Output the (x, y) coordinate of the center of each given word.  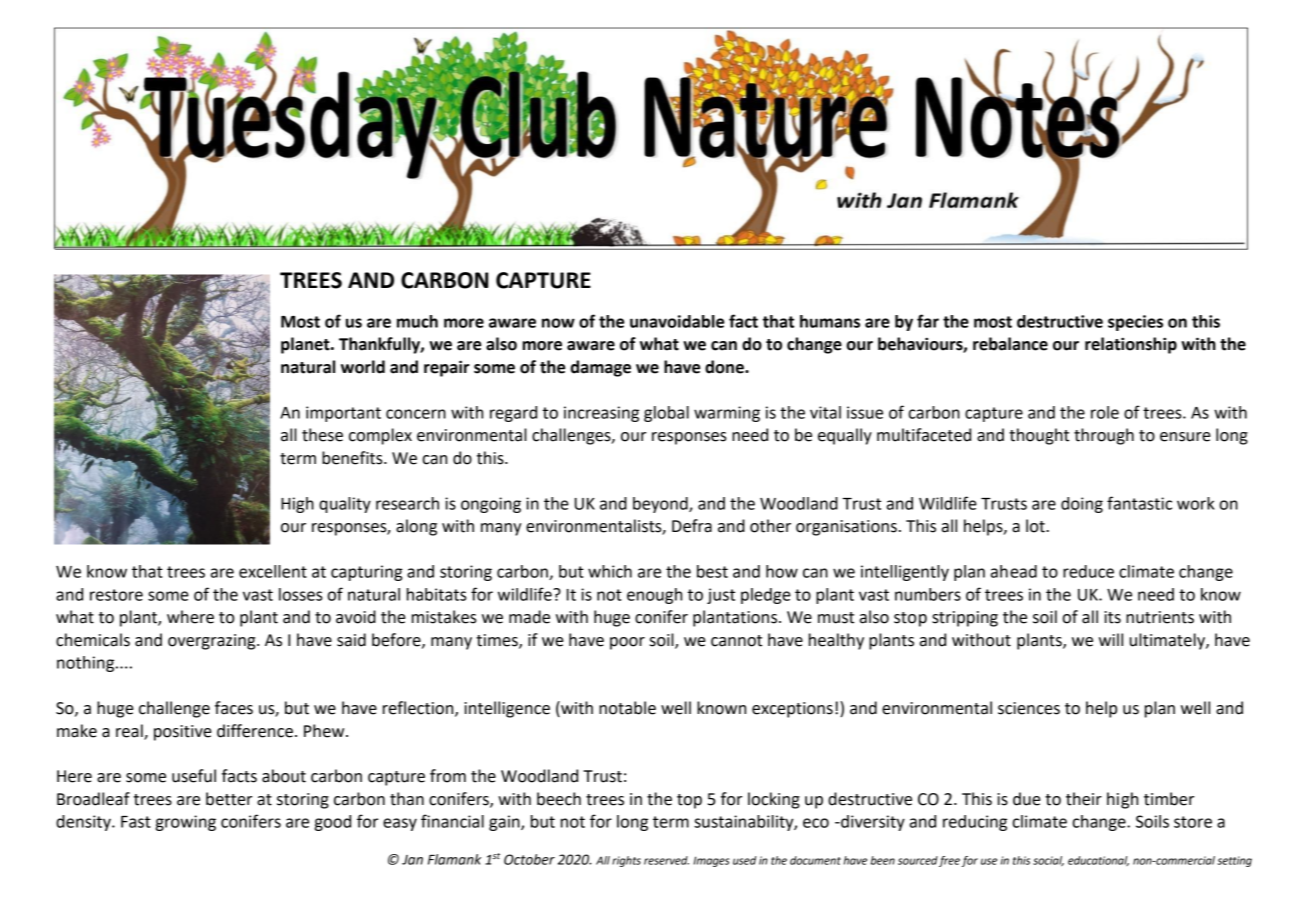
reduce (1088, 571)
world (363, 367)
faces (234, 708)
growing (186, 823)
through (1104, 436)
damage (601, 368)
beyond (661, 505)
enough (654, 596)
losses (300, 594)
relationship (1131, 345)
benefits (353, 458)
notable (627, 708)
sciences (1029, 708)
